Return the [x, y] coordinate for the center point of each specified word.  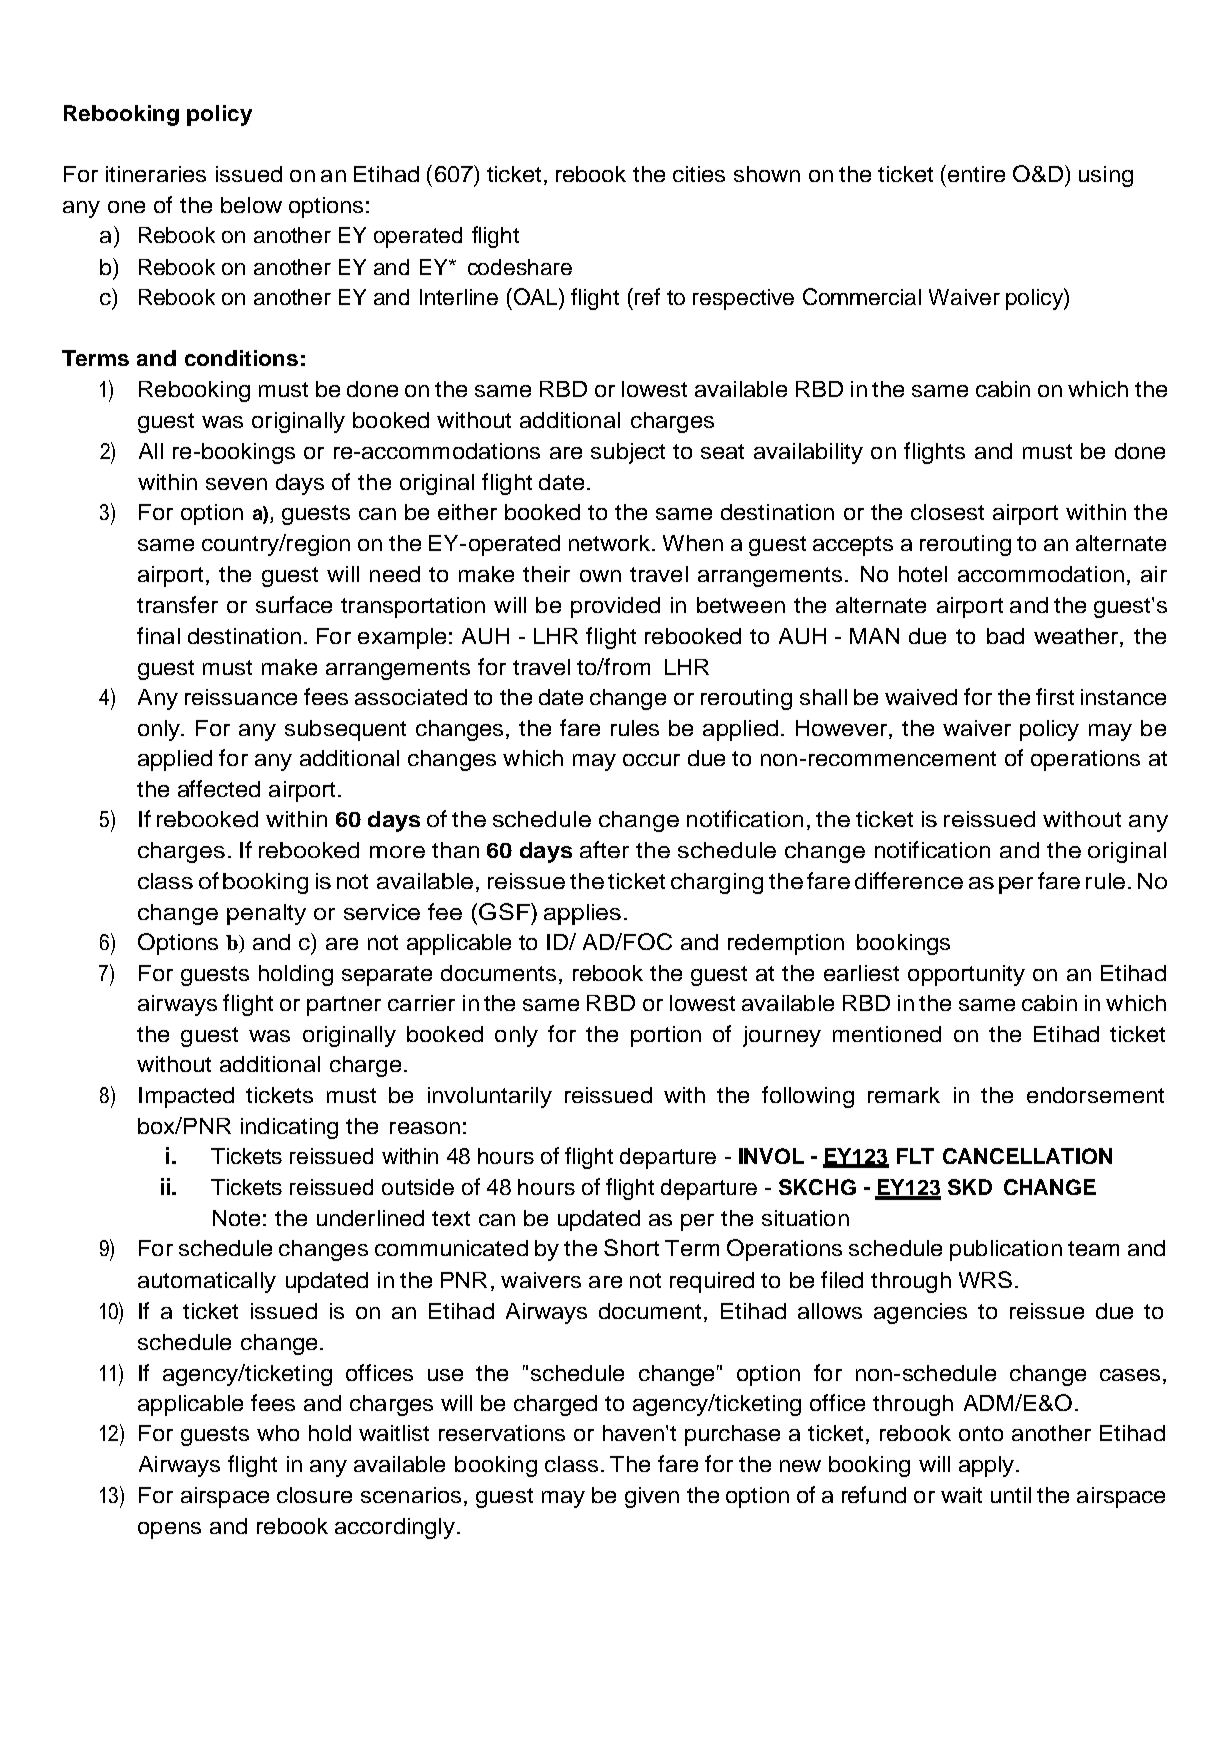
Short [631, 1247]
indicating [289, 1128]
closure [314, 1495]
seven [236, 484]
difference [909, 880]
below [251, 205]
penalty [266, 914]
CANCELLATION [1027, 1156]
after [604, 849]
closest [947, 512]
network [611, 543]
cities [699, 174]
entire [975, 173]
